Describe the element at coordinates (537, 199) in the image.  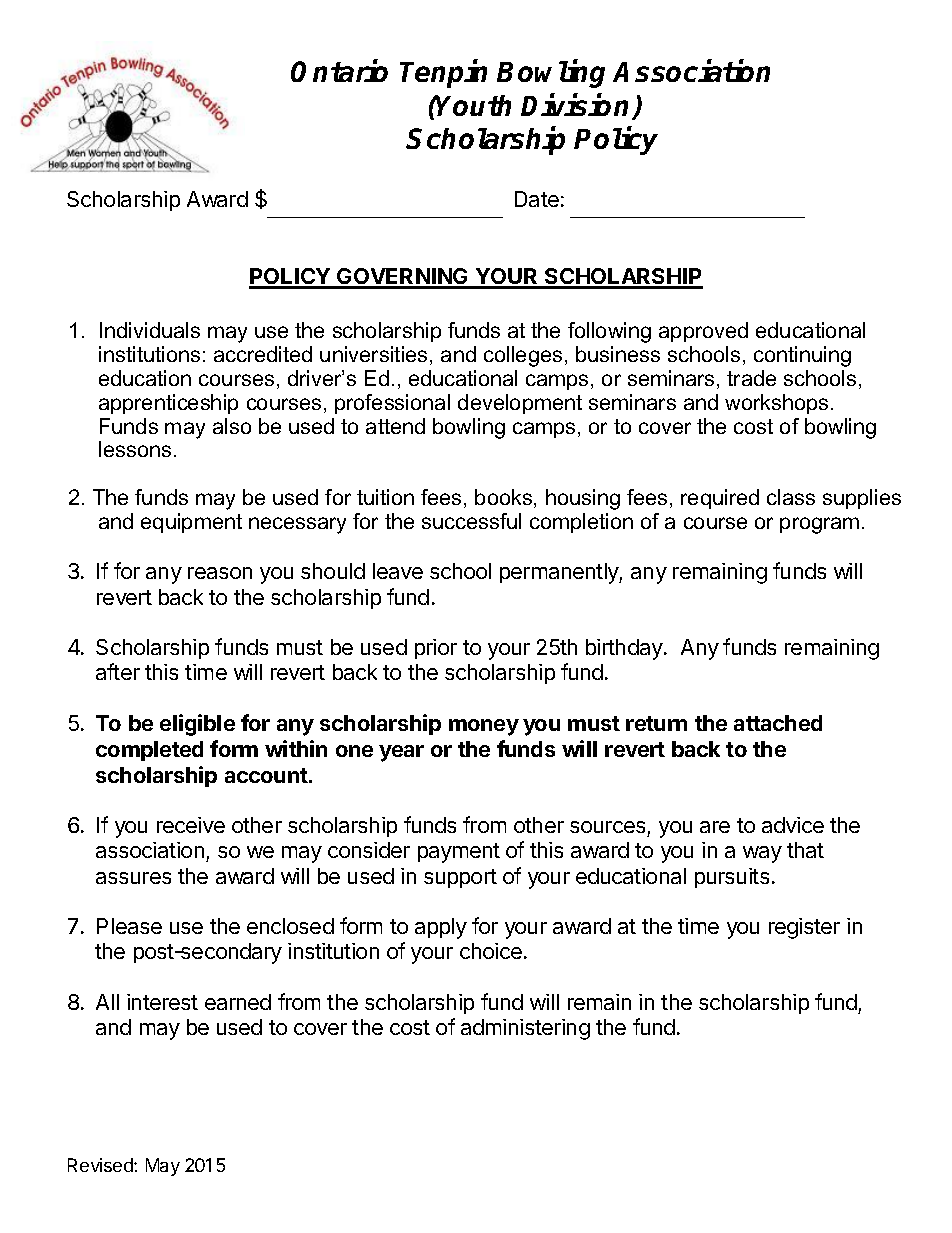
I see `Date` at that location.
